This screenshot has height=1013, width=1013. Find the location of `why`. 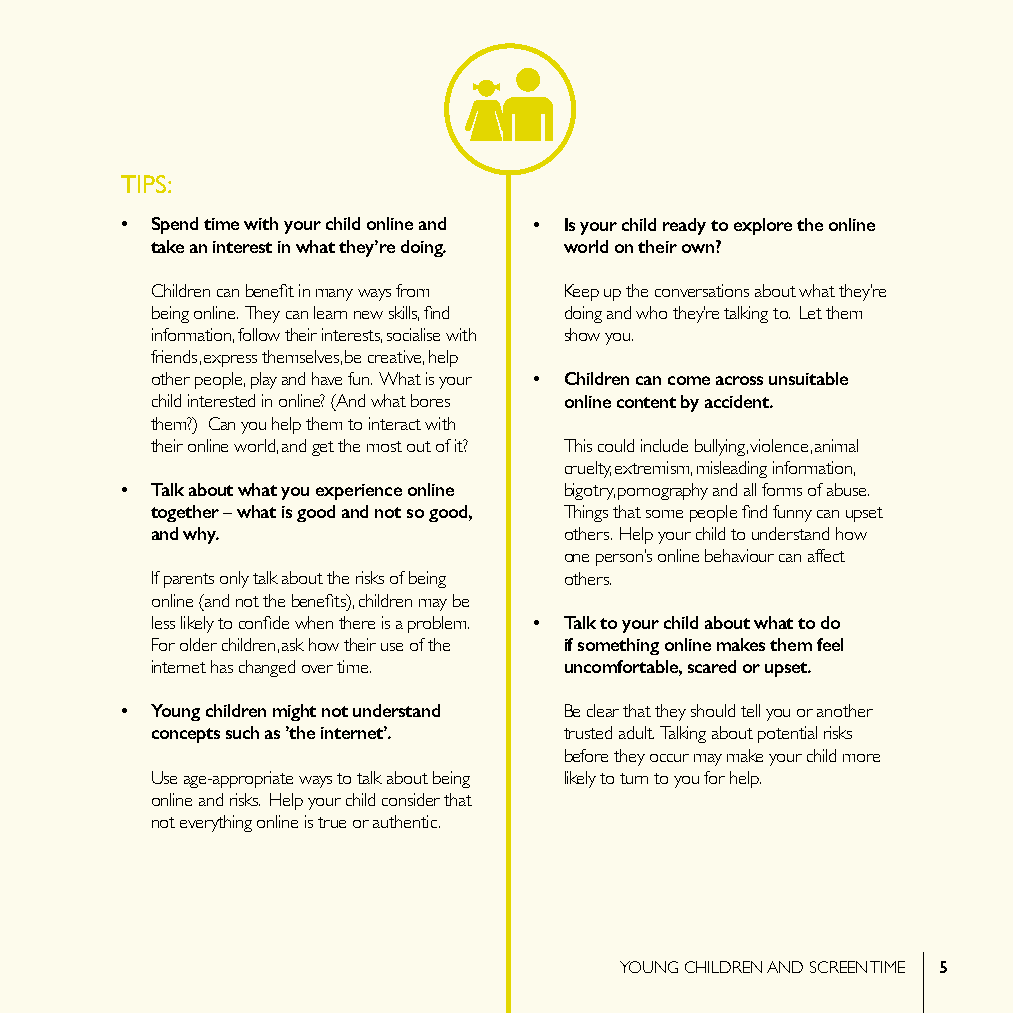

why is located at coordinates (201, 535).
